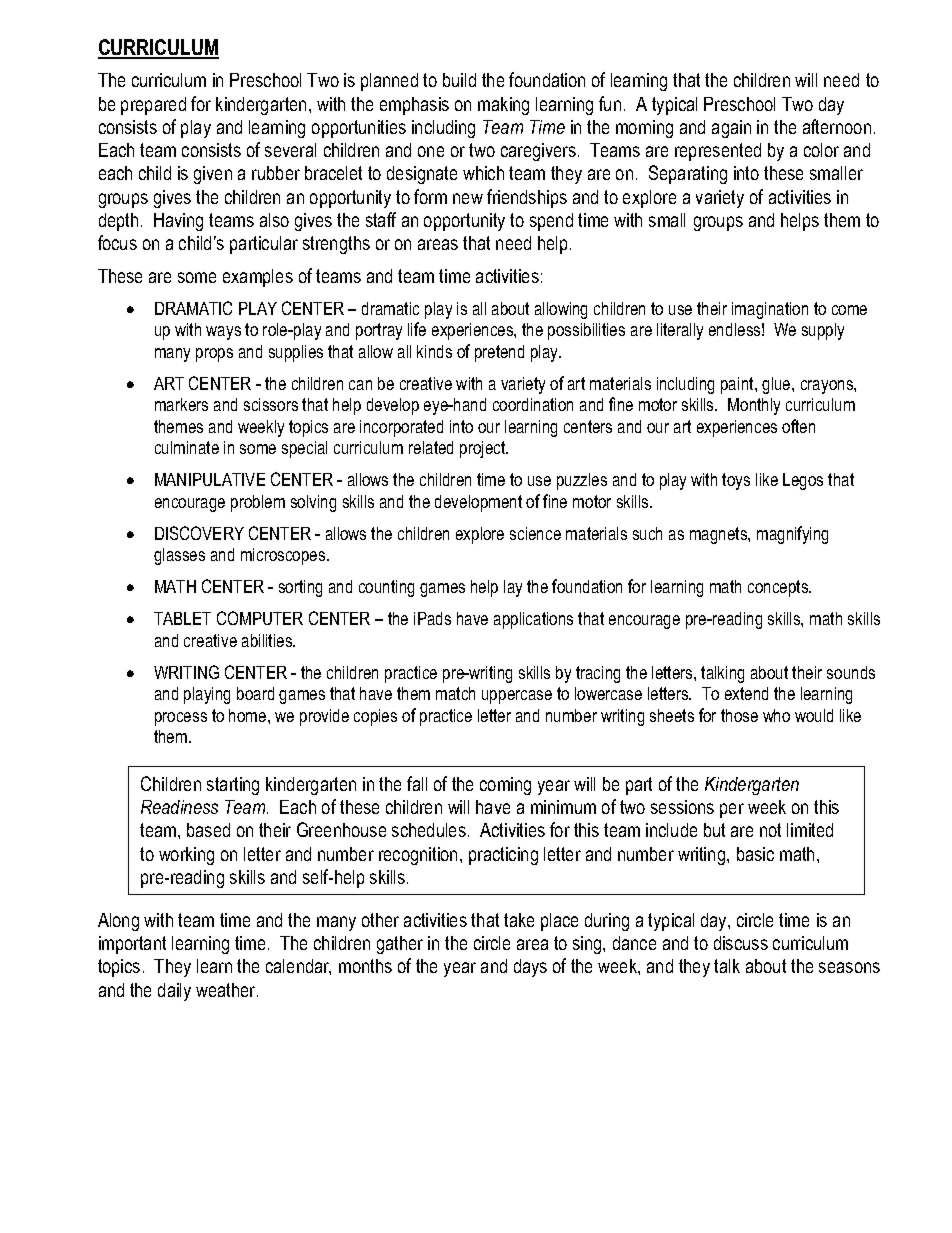 This document has height=1233, width=952. What do you see at coordinates (181, 404) in the document?
I see `markers` at bounding box center [181, 404].
